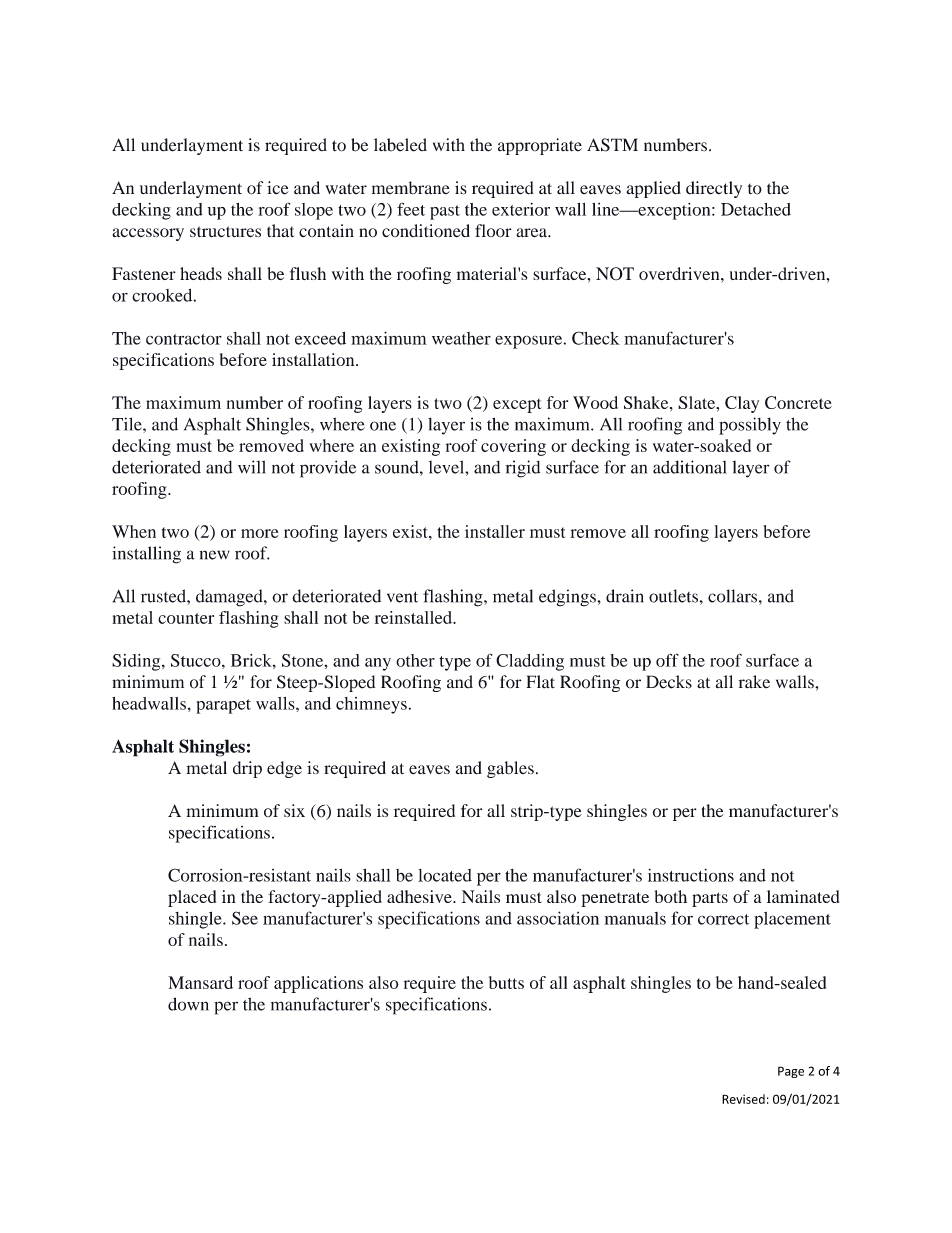 The width and height of the page is (952, 1233). What do you see at coordinates (415, 617) in the page?
I see `reinstalled` at bounding box center [415, 617].
